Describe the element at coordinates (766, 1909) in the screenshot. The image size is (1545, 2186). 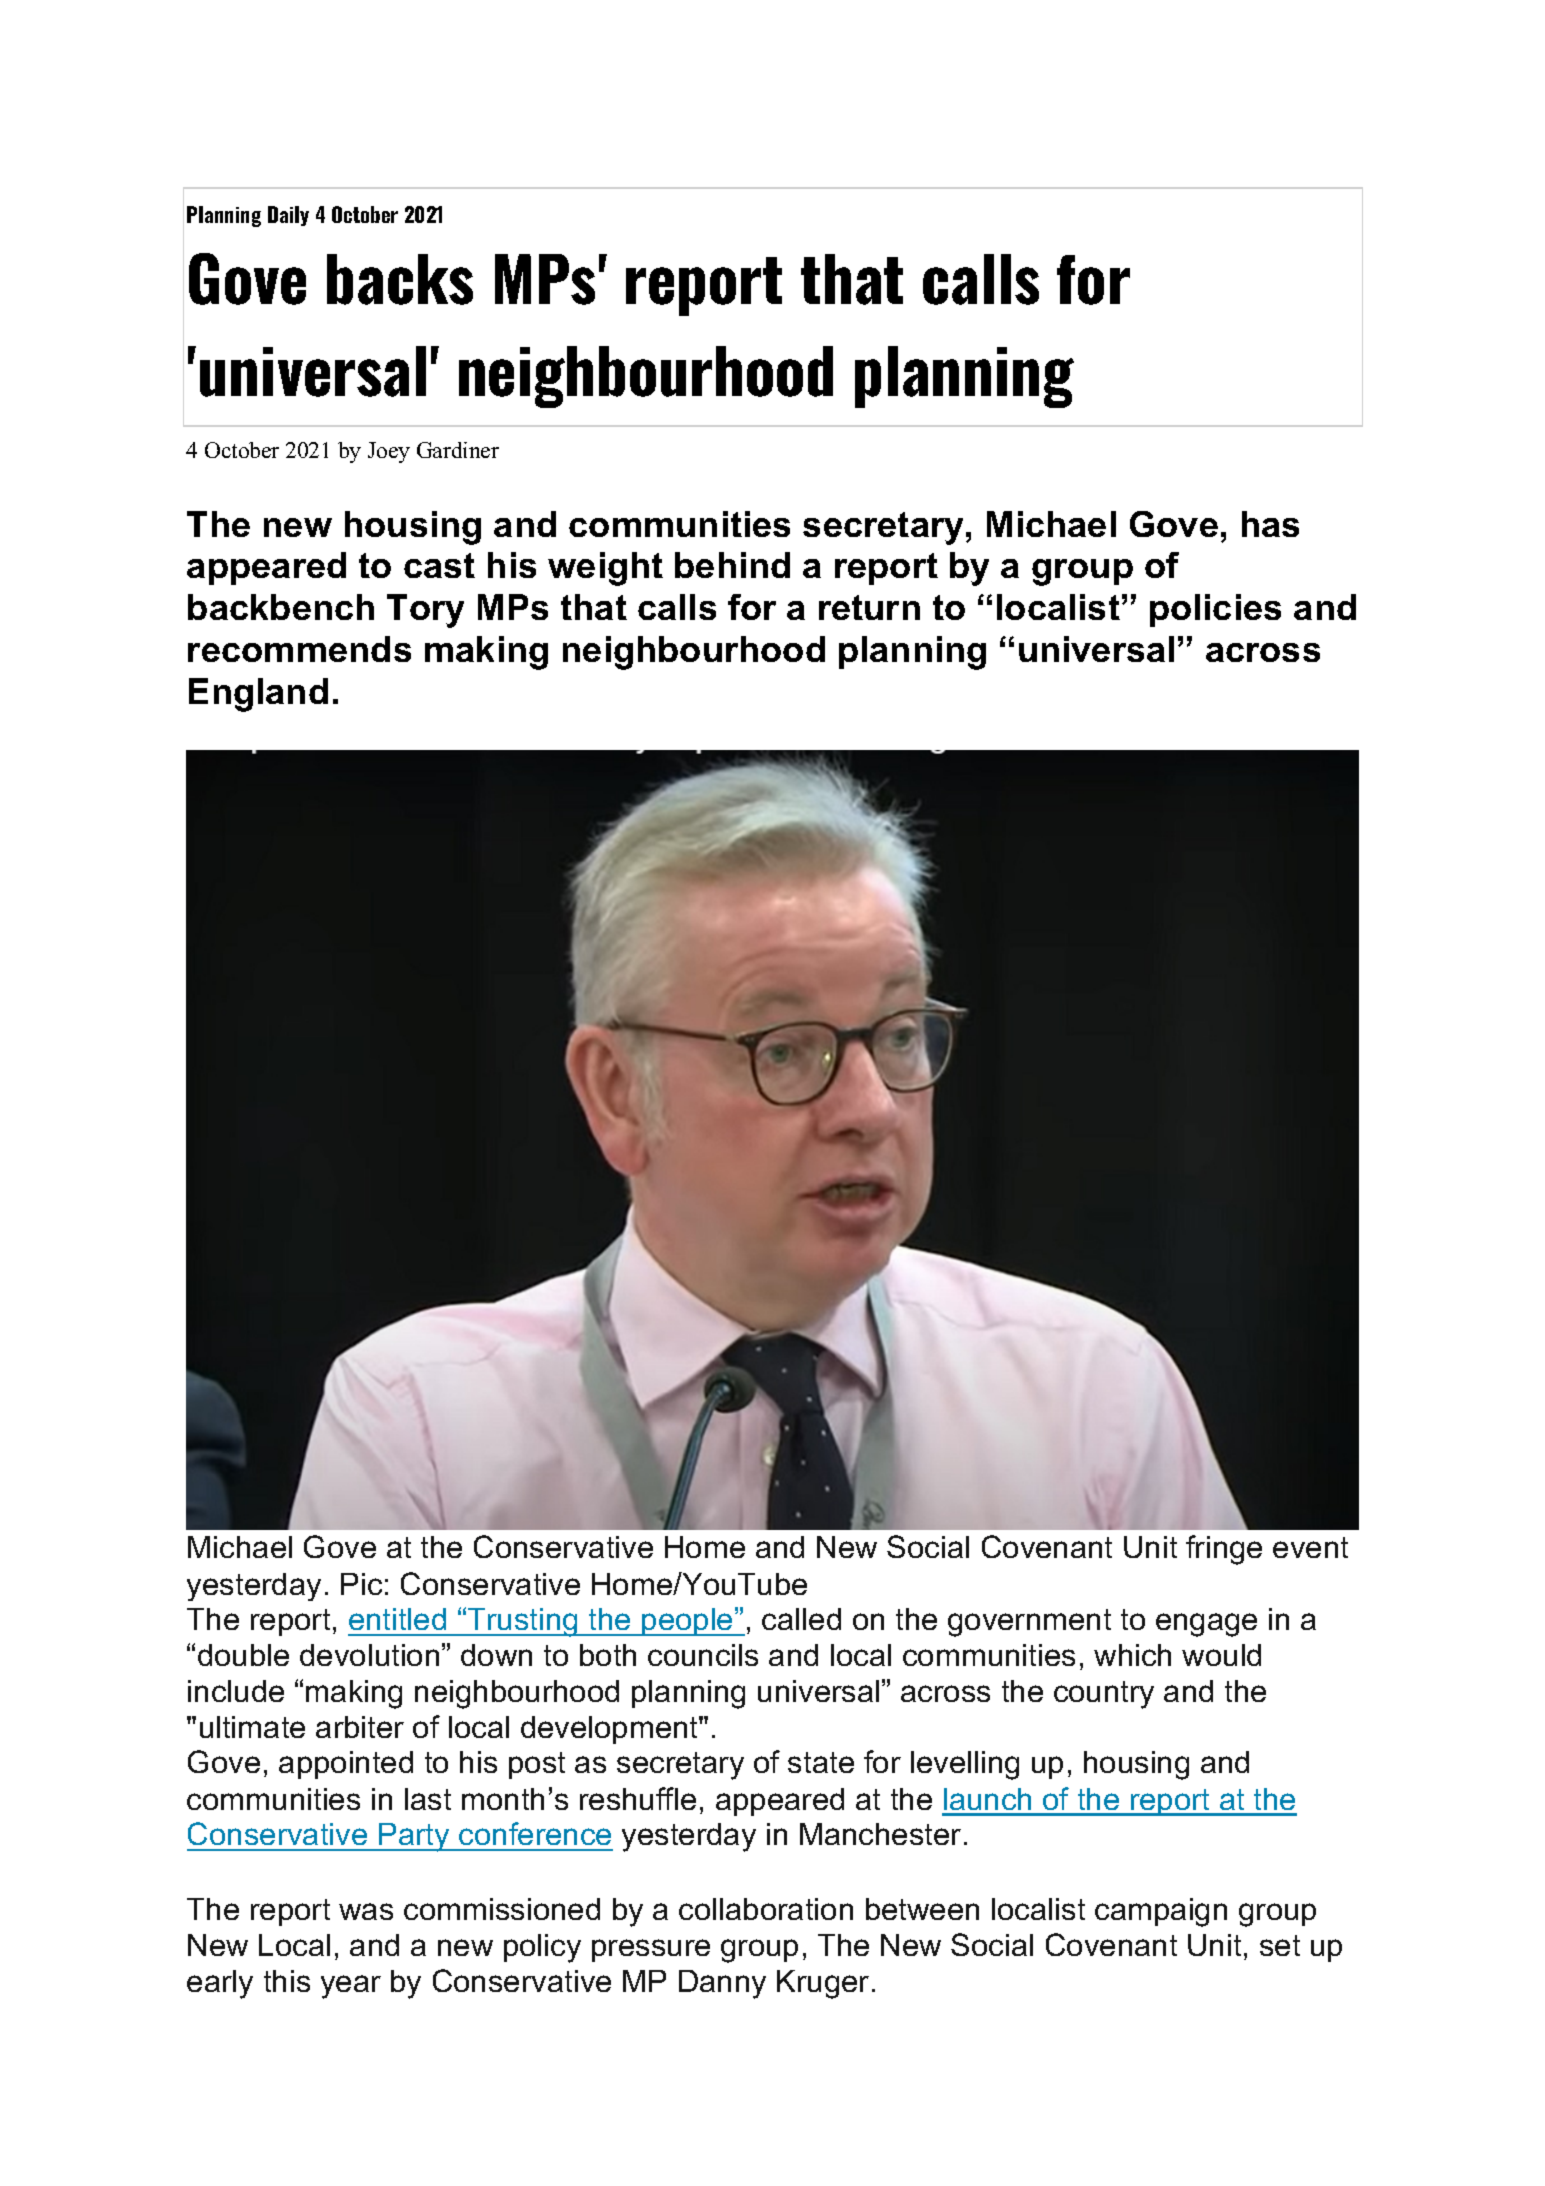
I see `collaboration` at that location.
